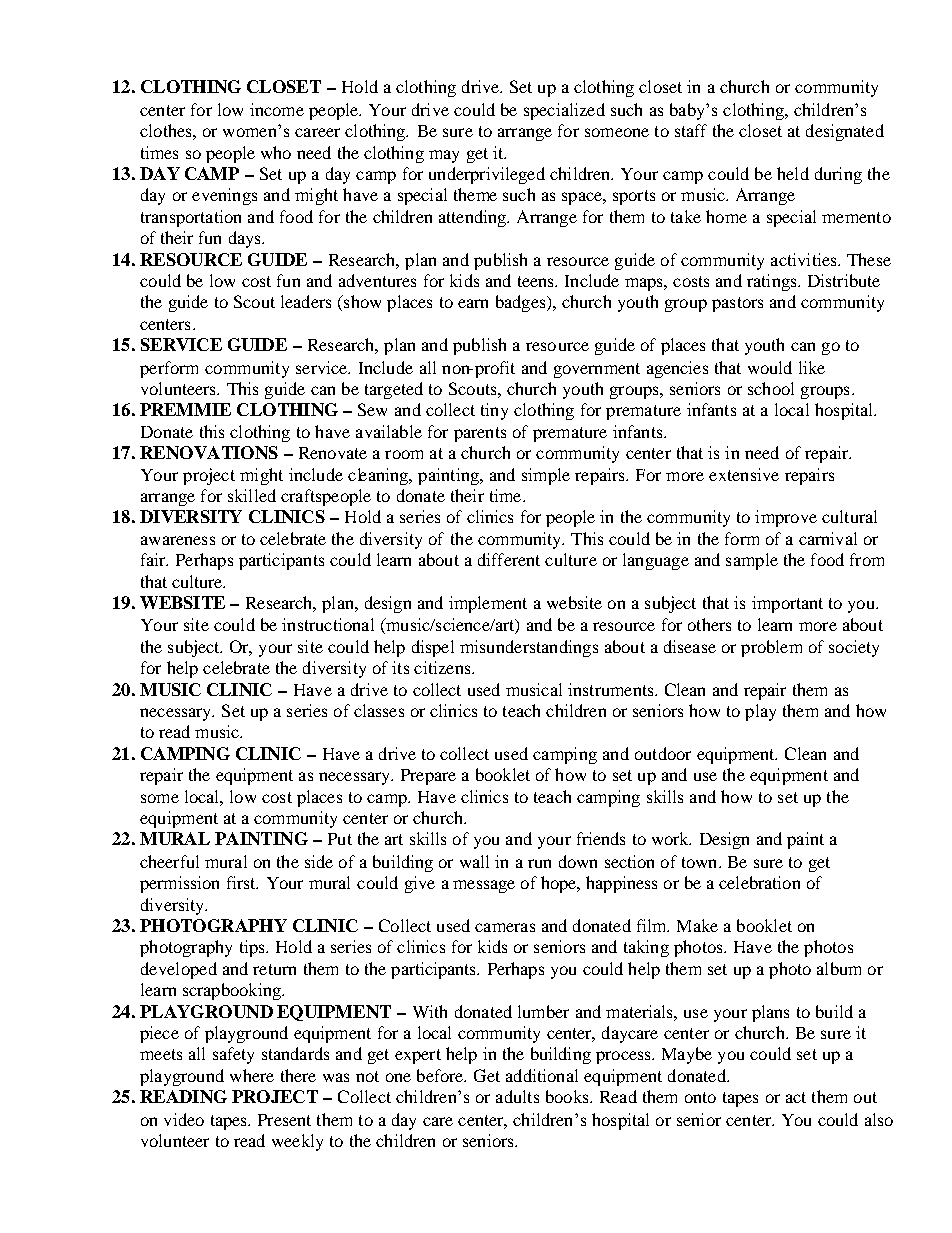 The width and height of the document is (952, 1233). I want to click on Present, so click(284, 1120).
